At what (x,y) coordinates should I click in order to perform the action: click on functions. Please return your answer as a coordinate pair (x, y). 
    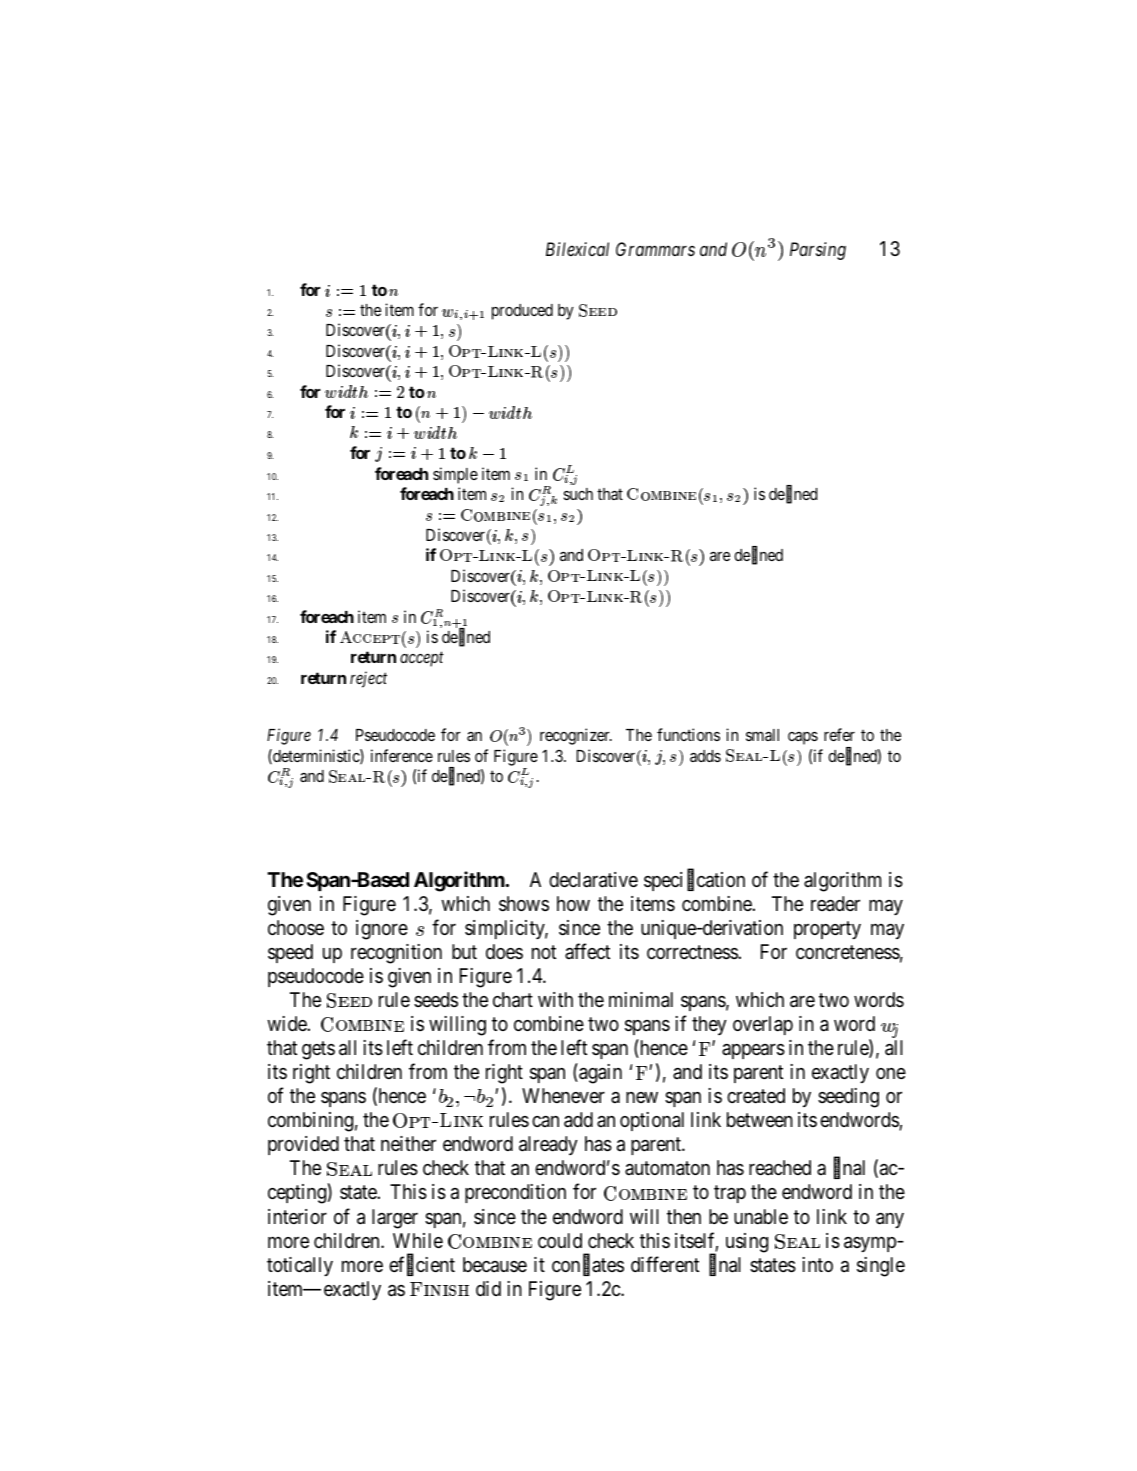
    Looking at the image, I should click on (688, 734).
